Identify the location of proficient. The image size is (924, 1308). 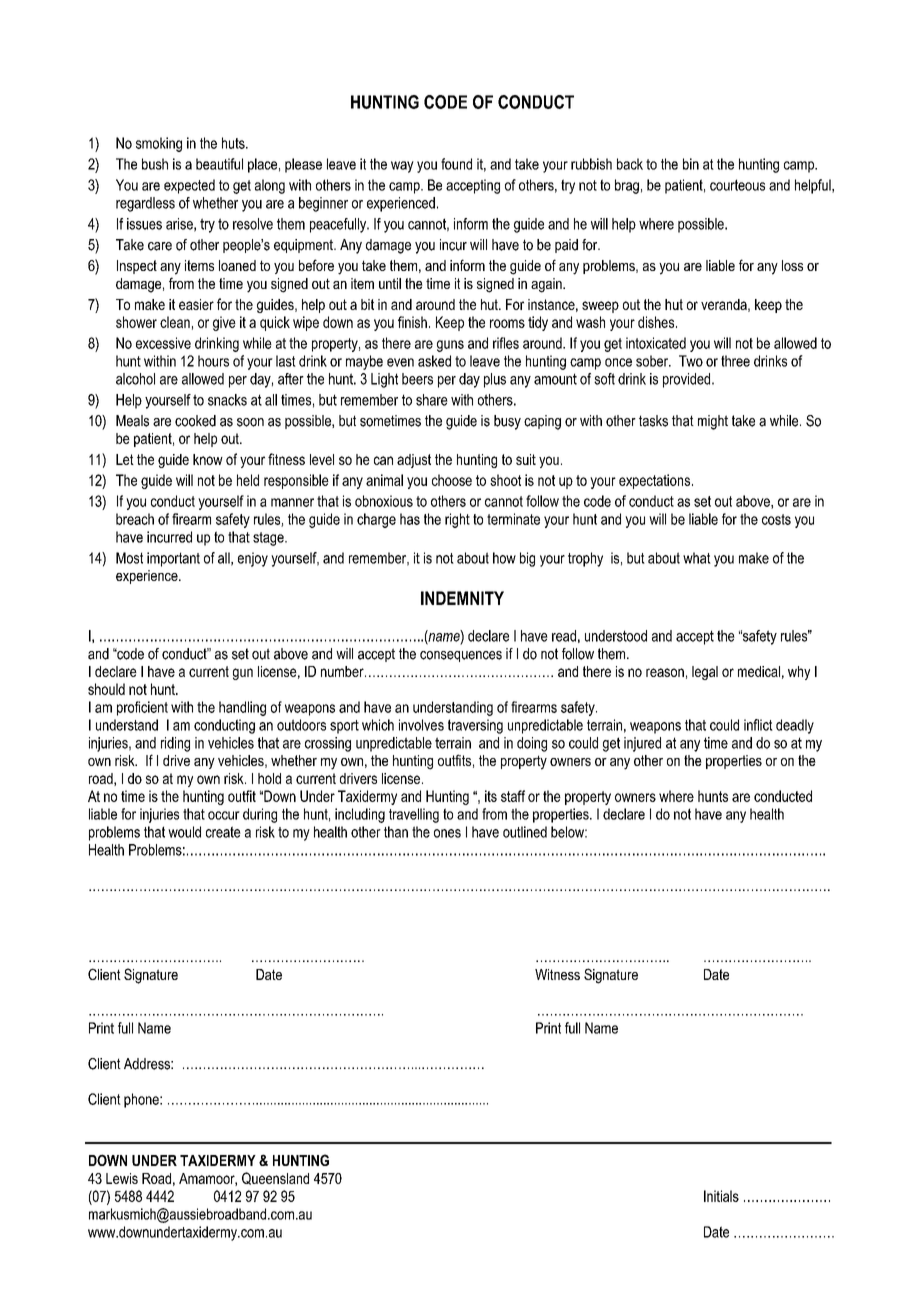
(142, 708).
